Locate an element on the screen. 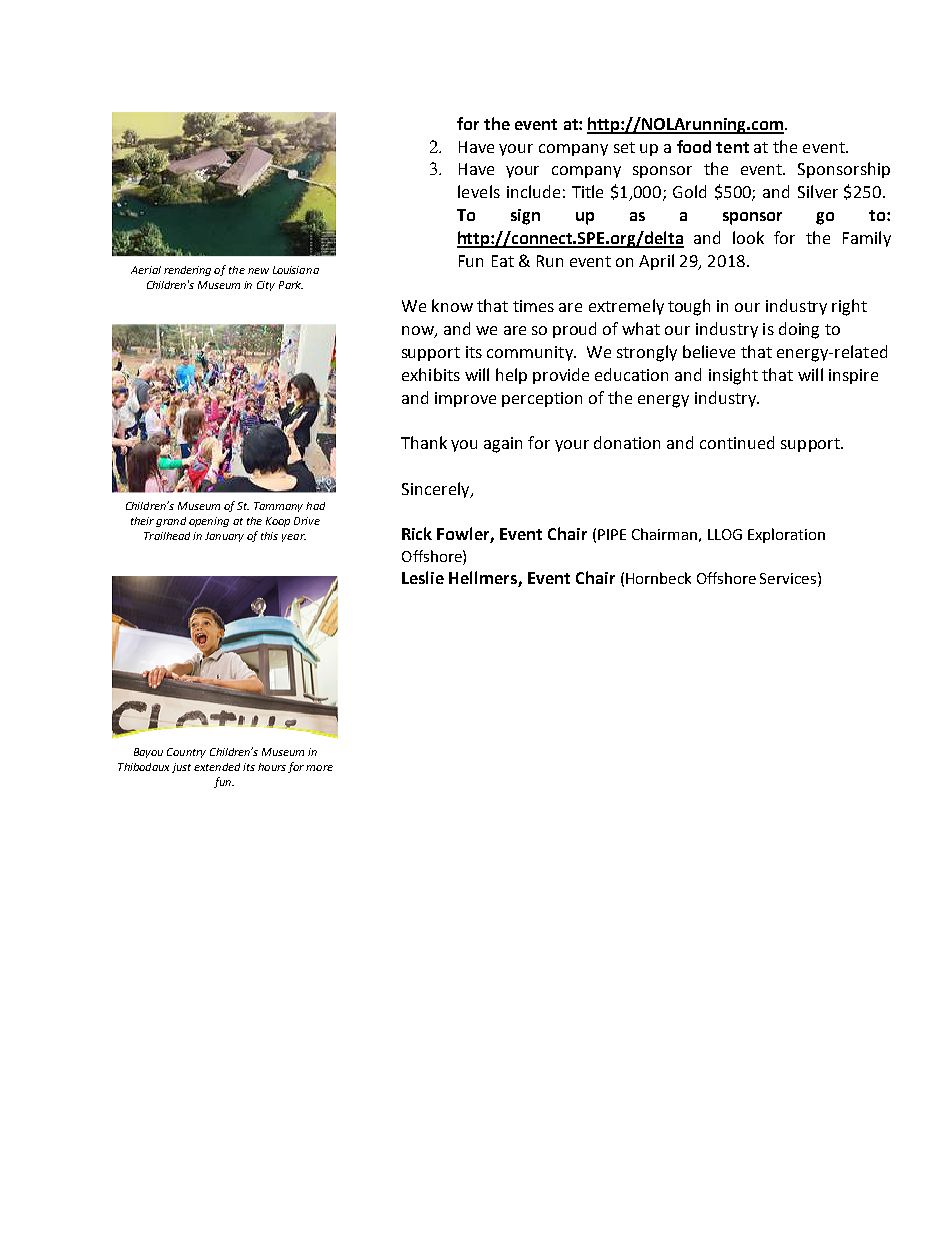 This screenshot has width=952, height=1233. extended is located at coordinates (217, 767).
